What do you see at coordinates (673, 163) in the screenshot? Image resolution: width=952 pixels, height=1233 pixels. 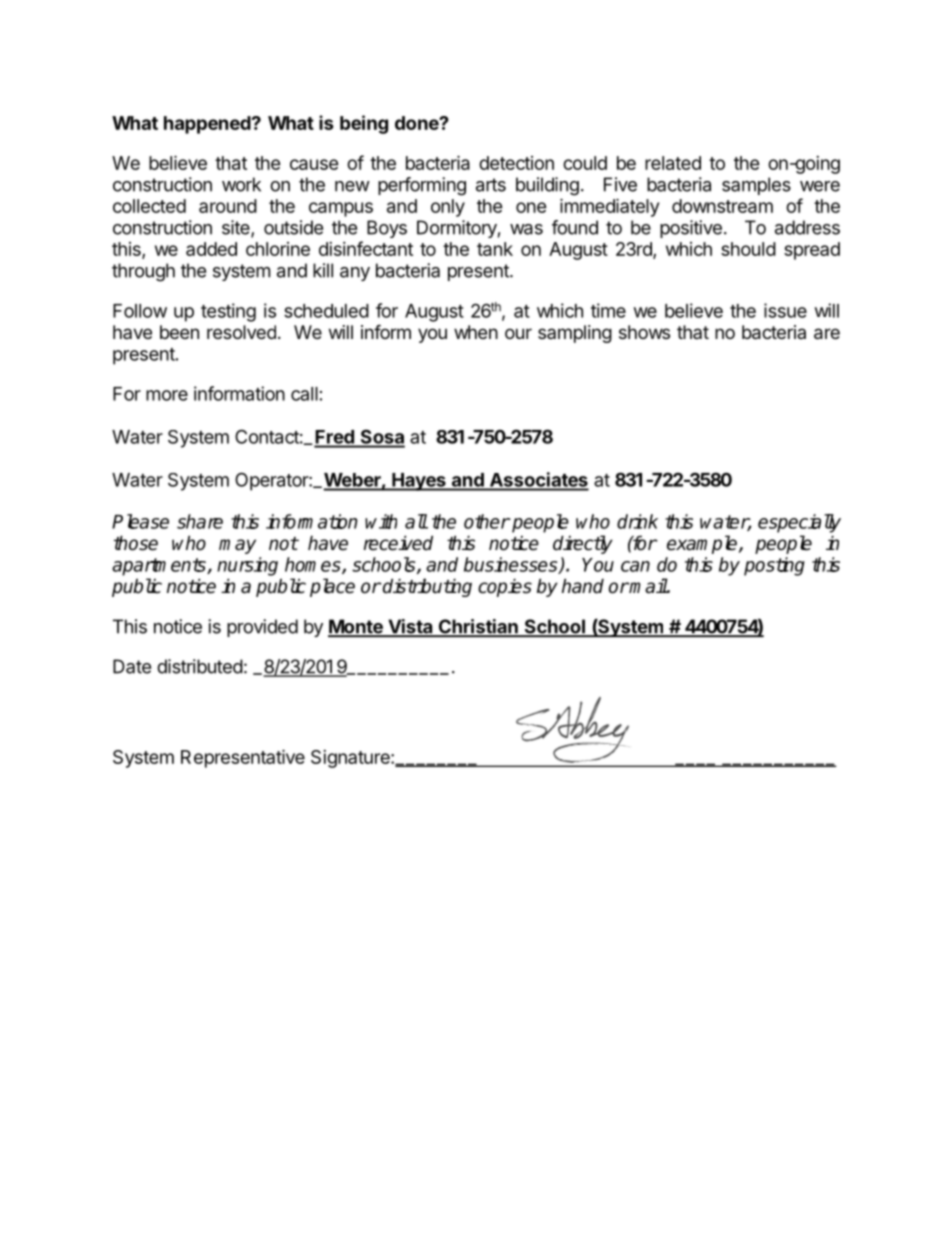 I see `related` at bounding box center [673, 163].
